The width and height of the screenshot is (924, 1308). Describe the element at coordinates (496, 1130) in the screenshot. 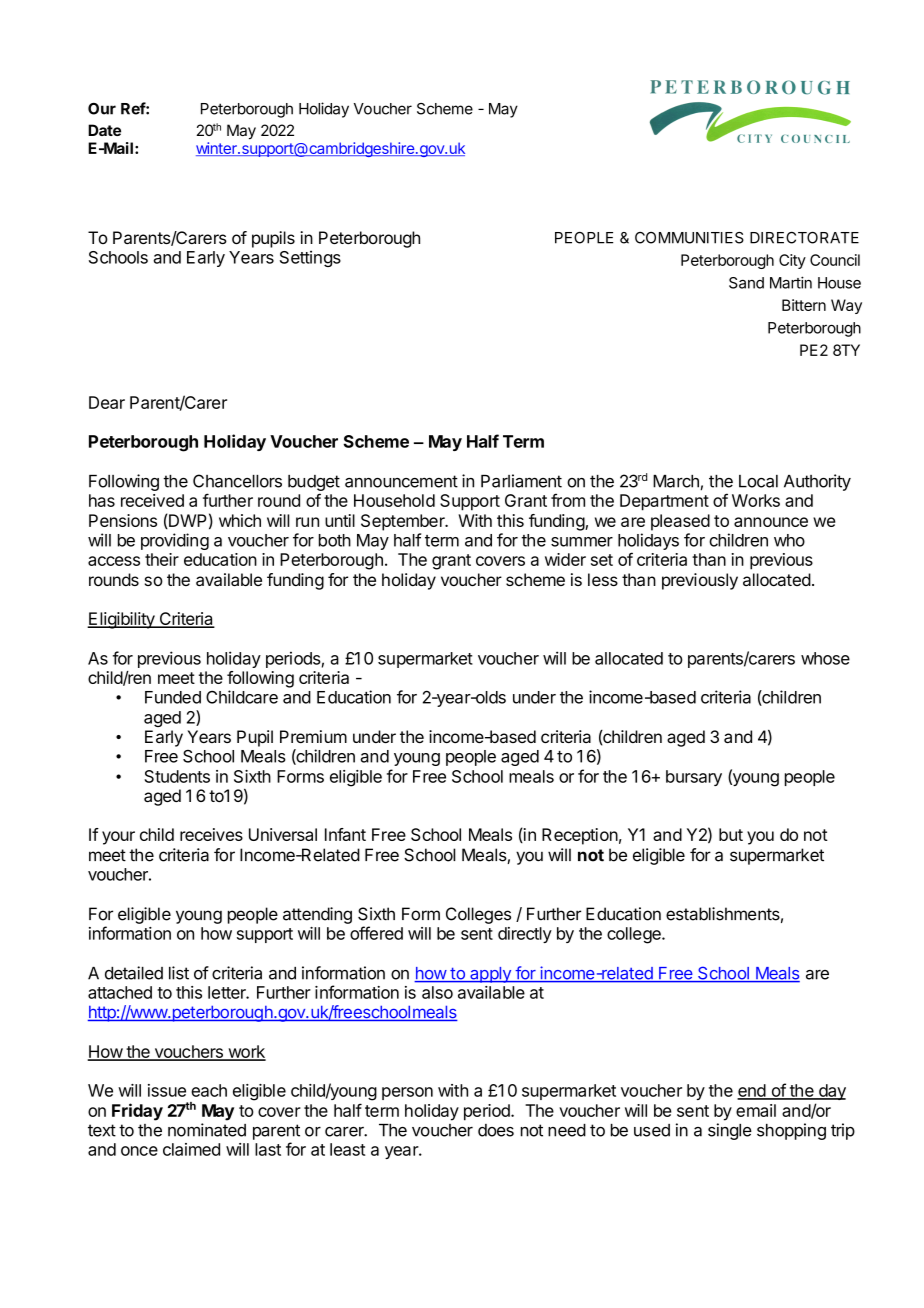

I see `does` at that location.
